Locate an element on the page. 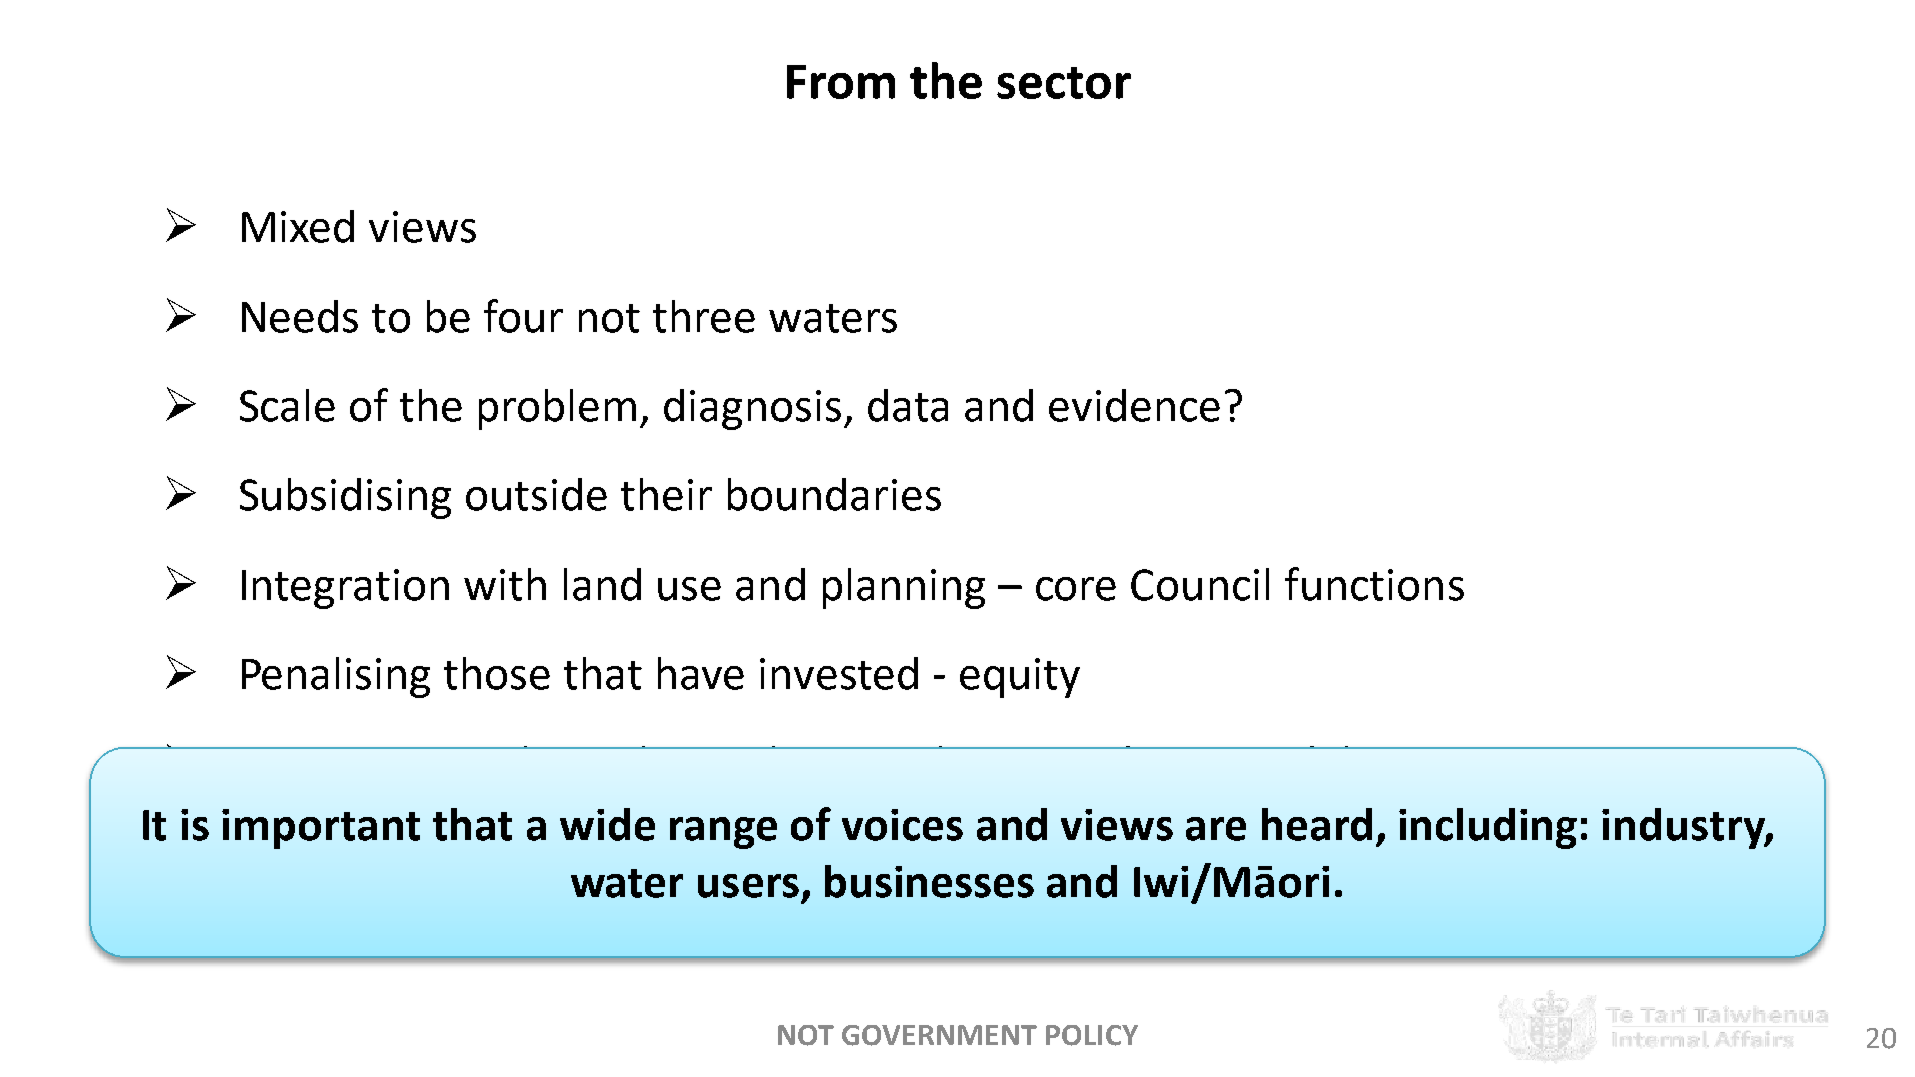 Image resolution: width=1915 pixels, height=1077 pixels. four is located at coordinates (523, 316).
